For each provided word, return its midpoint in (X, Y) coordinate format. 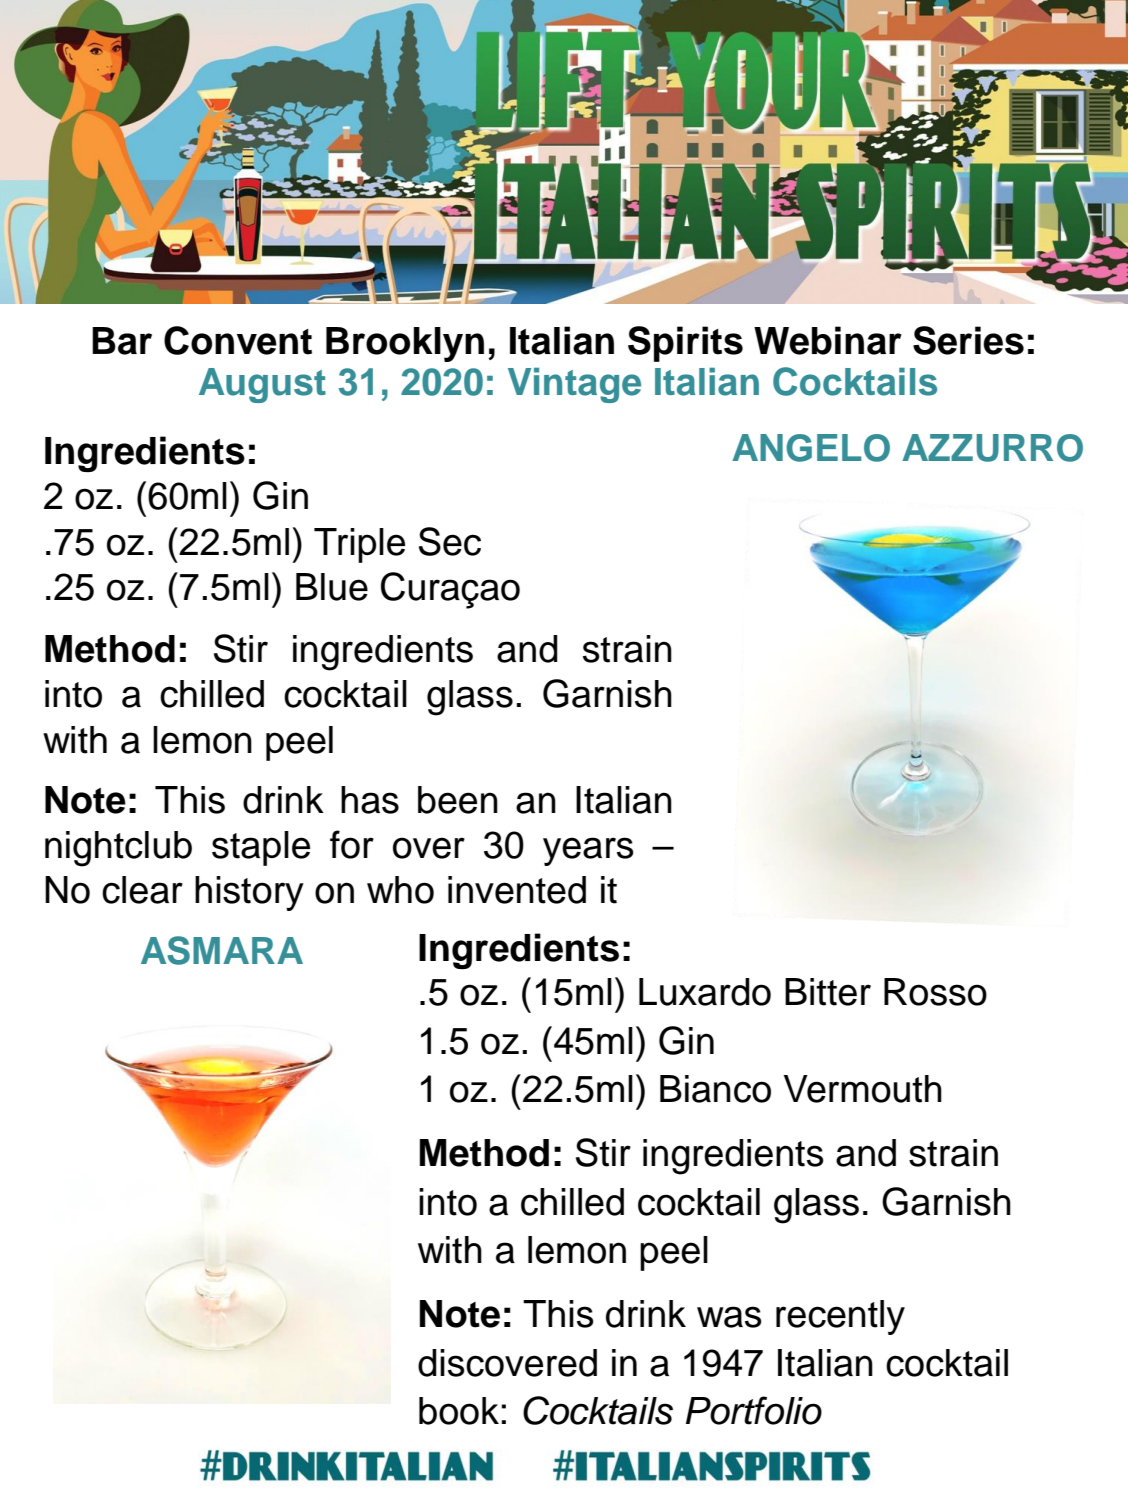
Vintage (574, 385)
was (729, 1317)
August (262, 385)
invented (517, 890)
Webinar (828, 340)
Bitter (828, 992)
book (459, 1411)
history (249, 893)
